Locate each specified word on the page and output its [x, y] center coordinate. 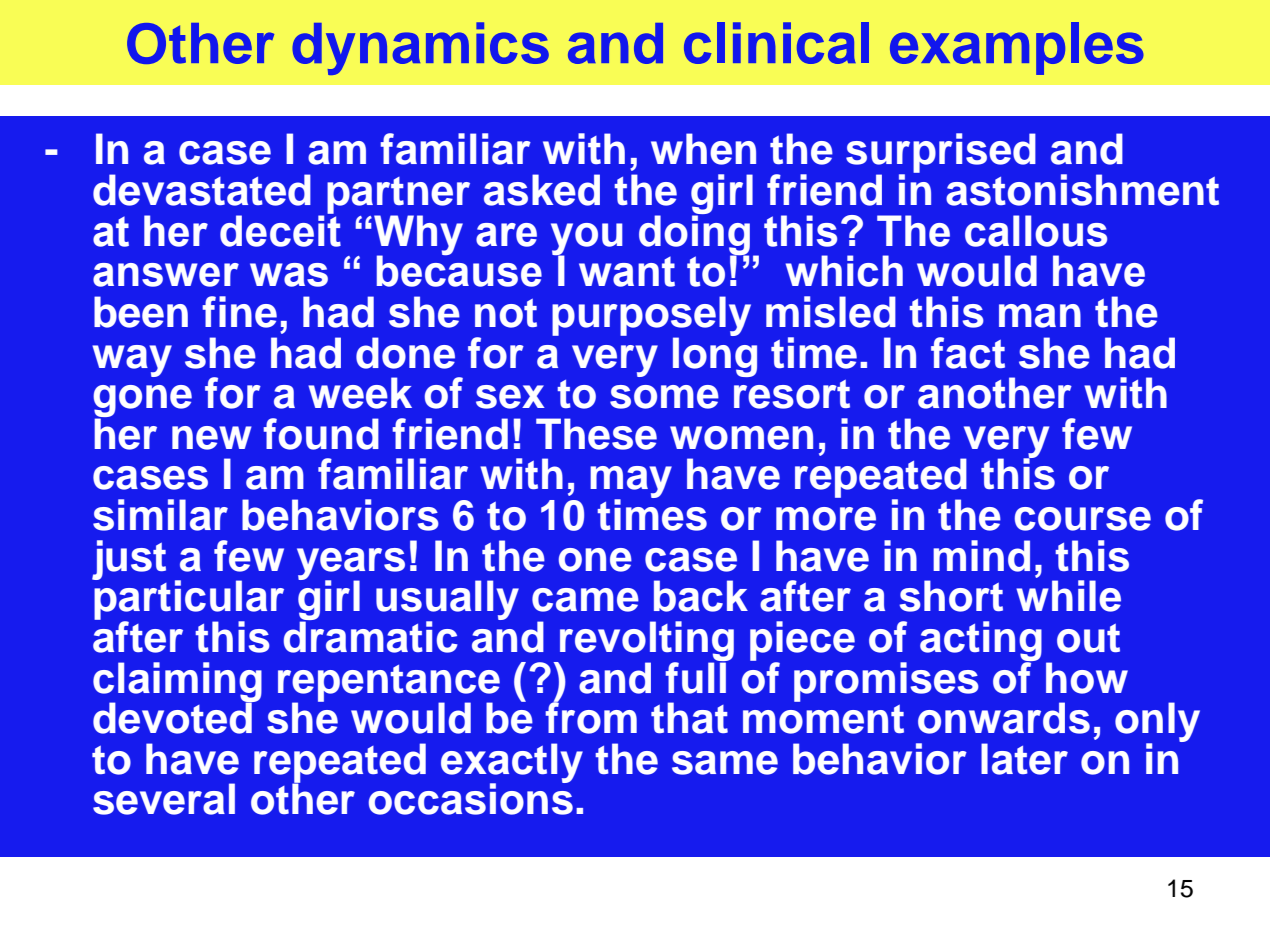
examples [1017, 48]
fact [968, 353]
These [596, 434]
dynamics [420, 48]
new [212, 438]
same [725, 763]
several [164, 799]
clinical [776, 43]
